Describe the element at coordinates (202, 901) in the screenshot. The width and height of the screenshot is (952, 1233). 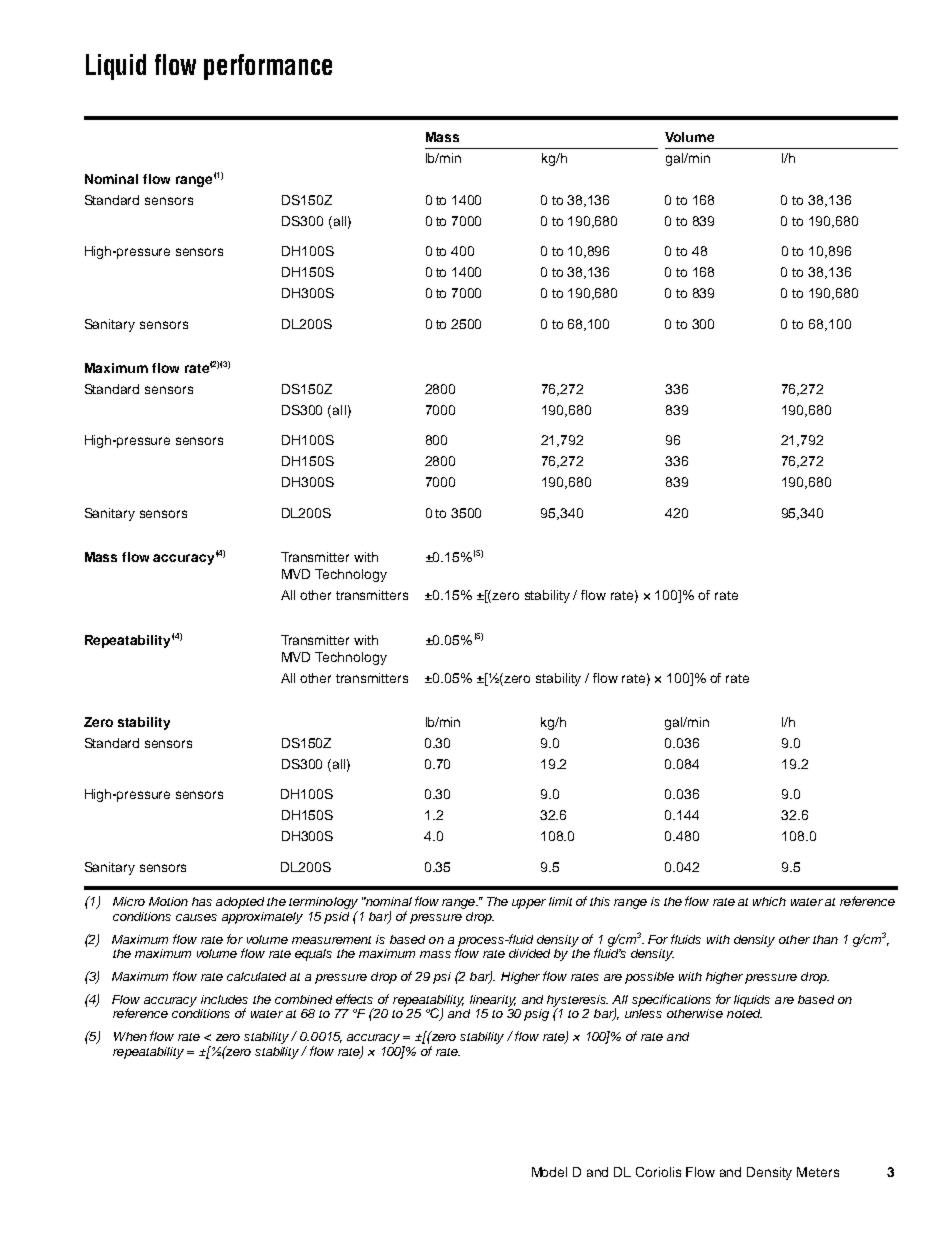
I see `has` at that location.
